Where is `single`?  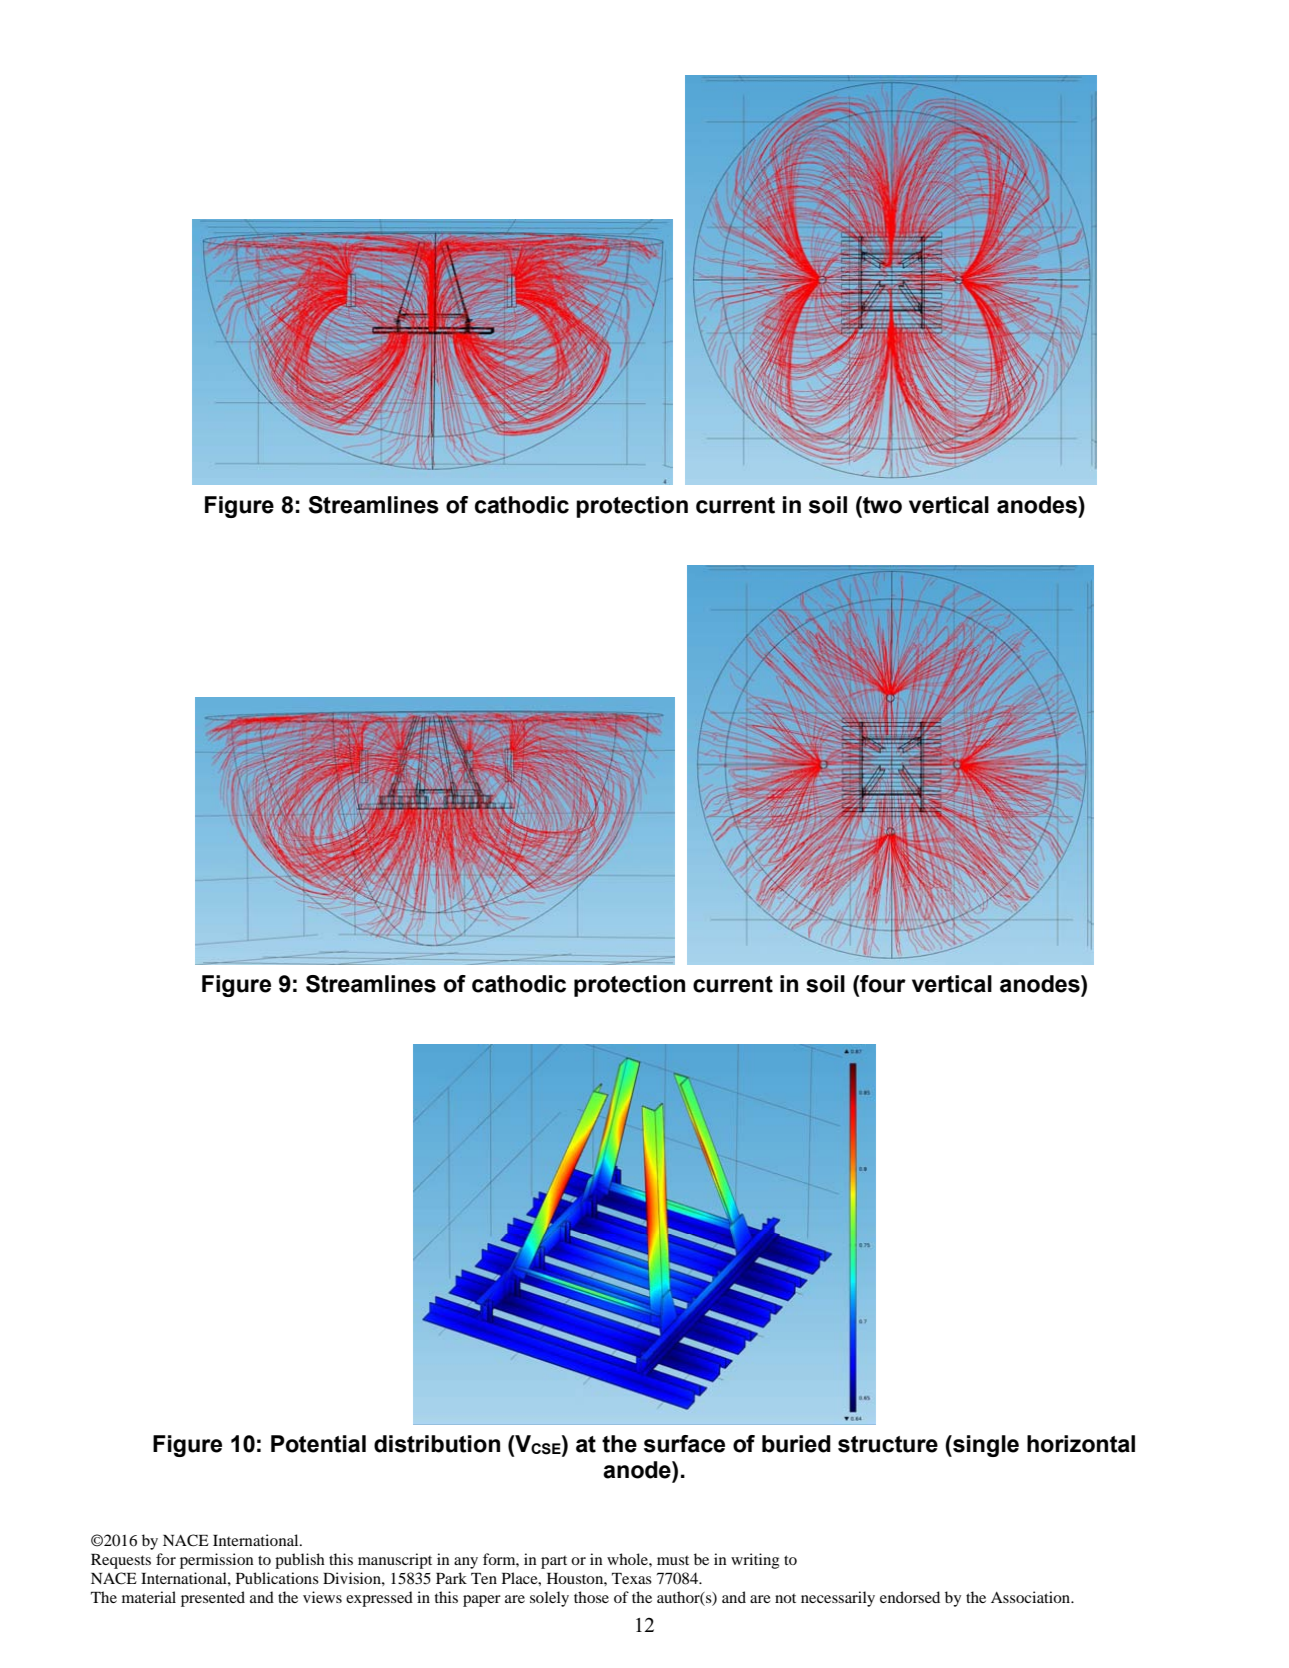
single is located at coordinates (985, 1446).
